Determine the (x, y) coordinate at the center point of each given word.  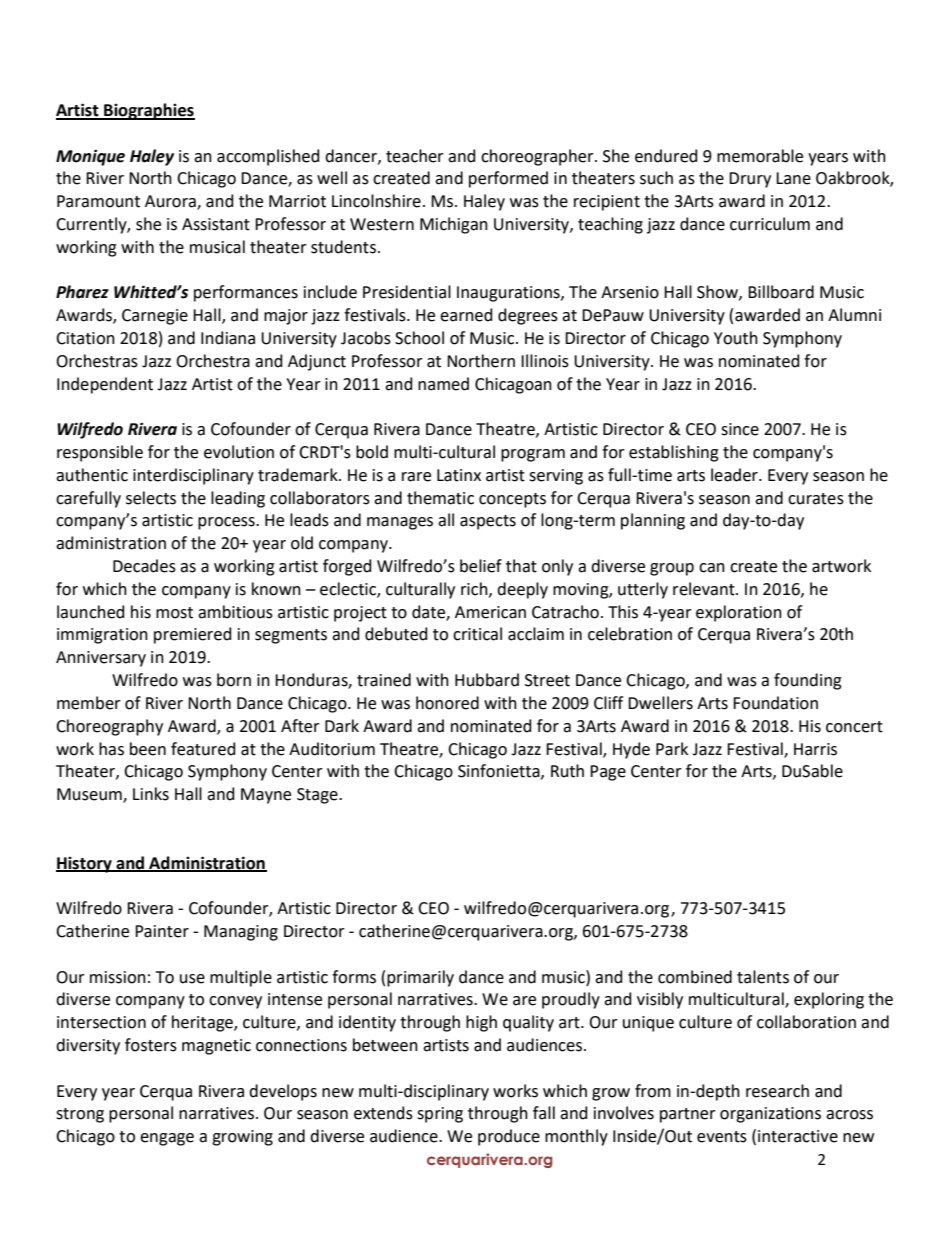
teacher (415, 156)
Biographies (148, 111)
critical (477, 634)
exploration (739, 613)
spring (440, 1115)
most (174, 613)
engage (167, 1139)
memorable (760, 156)
